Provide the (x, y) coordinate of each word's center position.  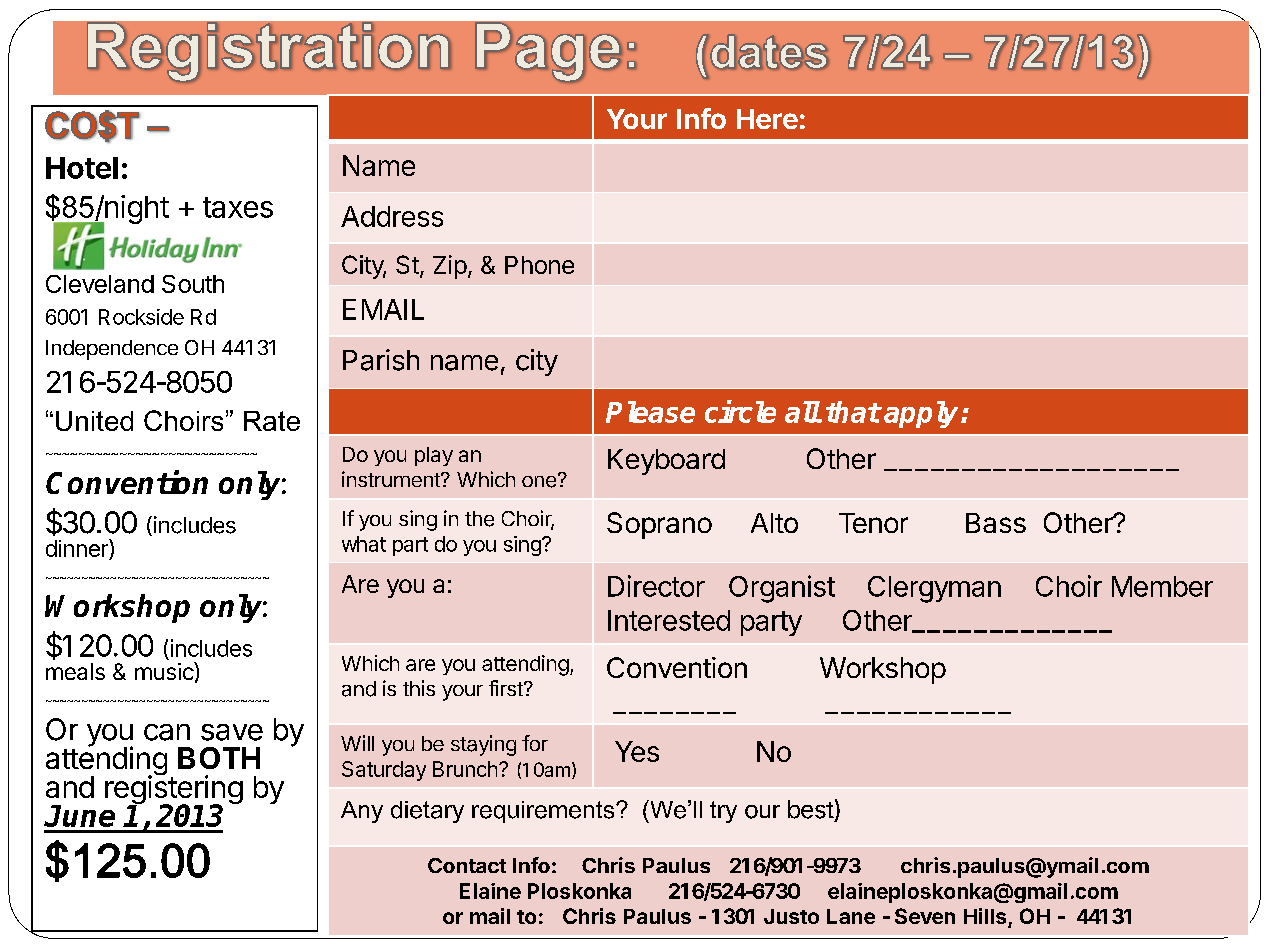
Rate (272, 421)
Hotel (82, 168)
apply (923, 414)
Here (767, 119)
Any (362, 812)
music (165, 671)
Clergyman (934, 589)
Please (650, 412)
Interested (669, 620)
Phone (539, 265)
